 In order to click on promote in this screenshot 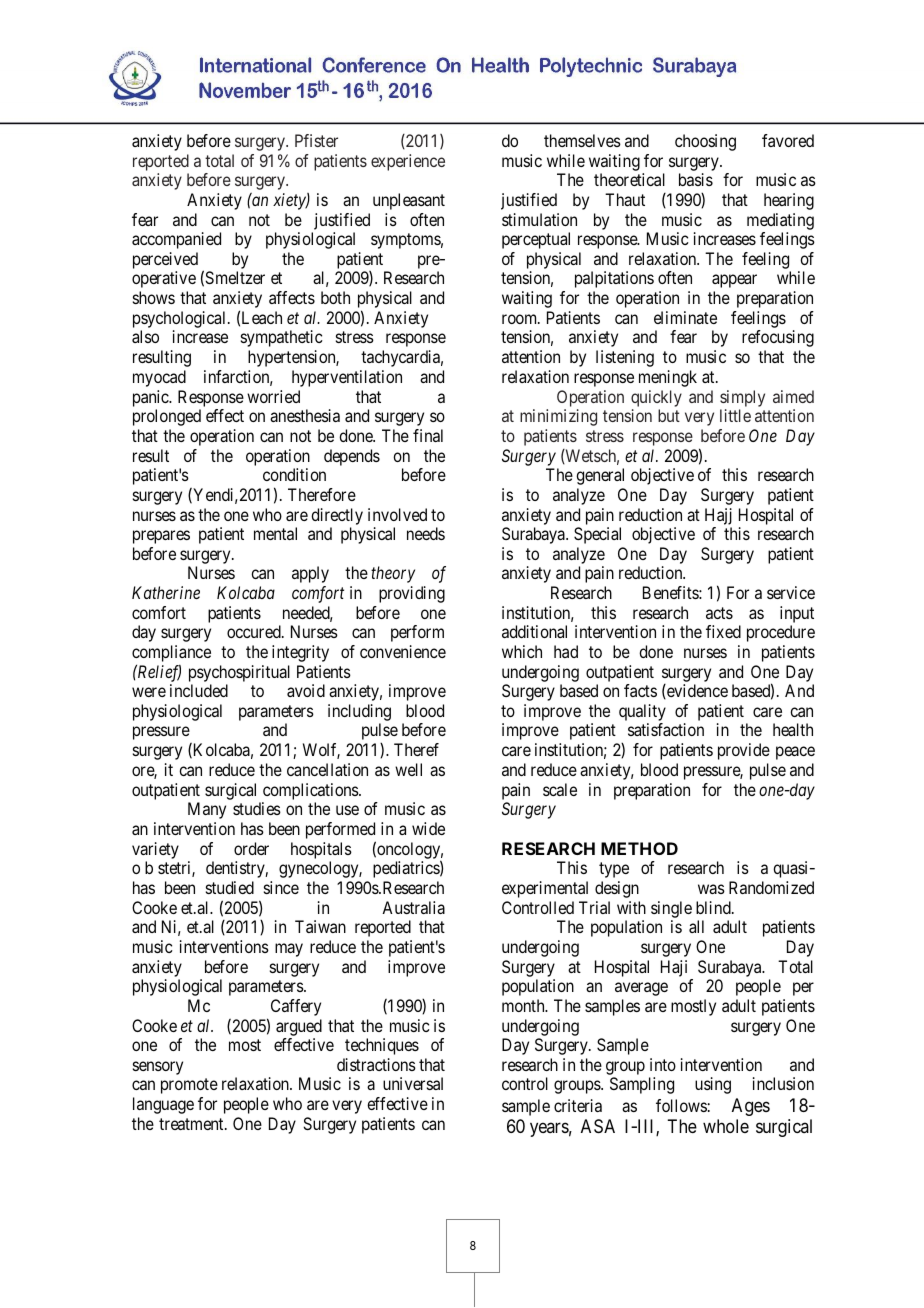, I will do `click(189, 1086)`.
